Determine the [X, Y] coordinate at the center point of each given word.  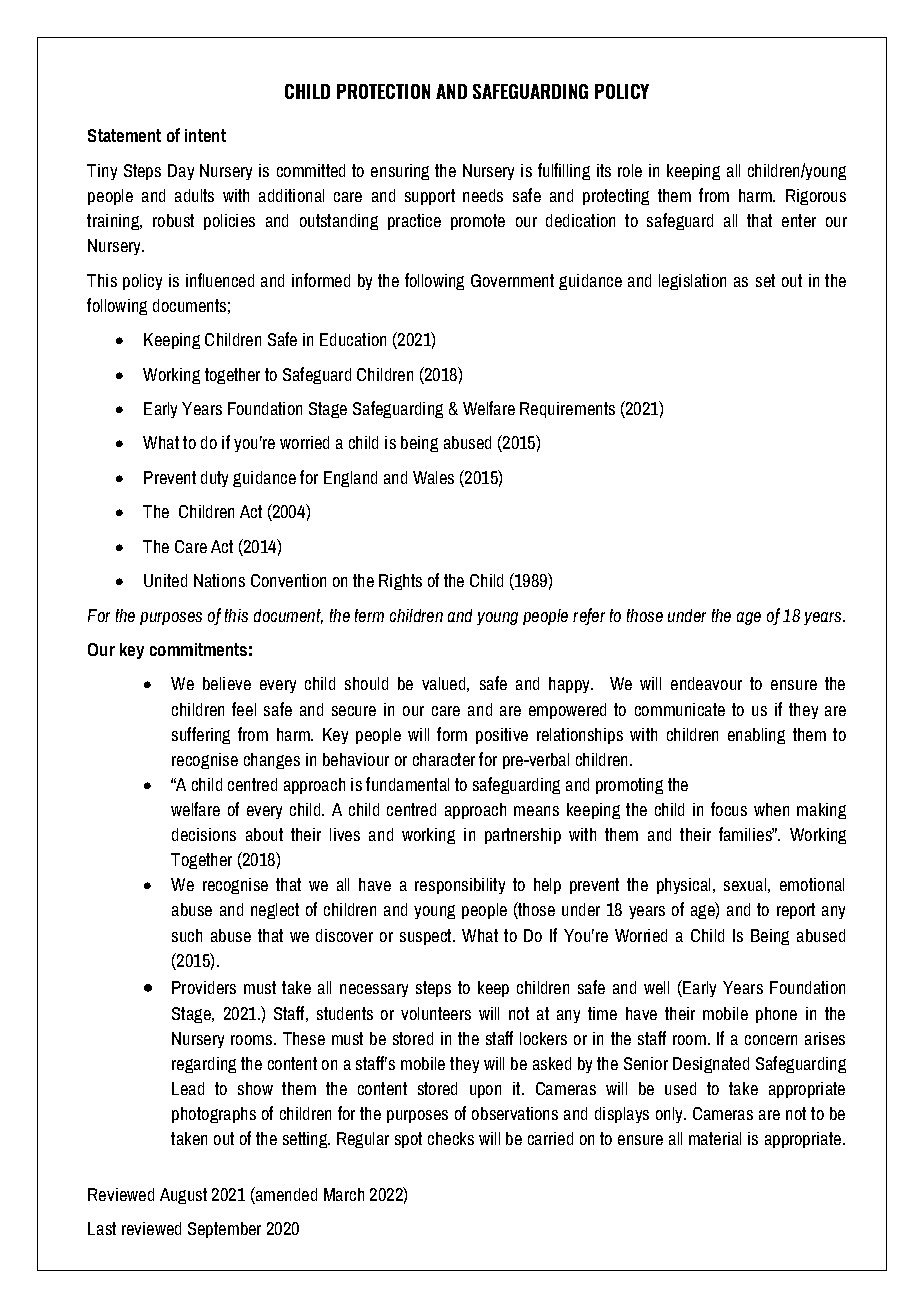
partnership [523, 836]
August [183, 1196]
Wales [433, 477]
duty [214, 479]
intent [205, 135]
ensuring [400, 172]
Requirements [567, 410]
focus [729, 809]
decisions [204, 834]
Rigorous [816, 197]
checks [451, 1138]
